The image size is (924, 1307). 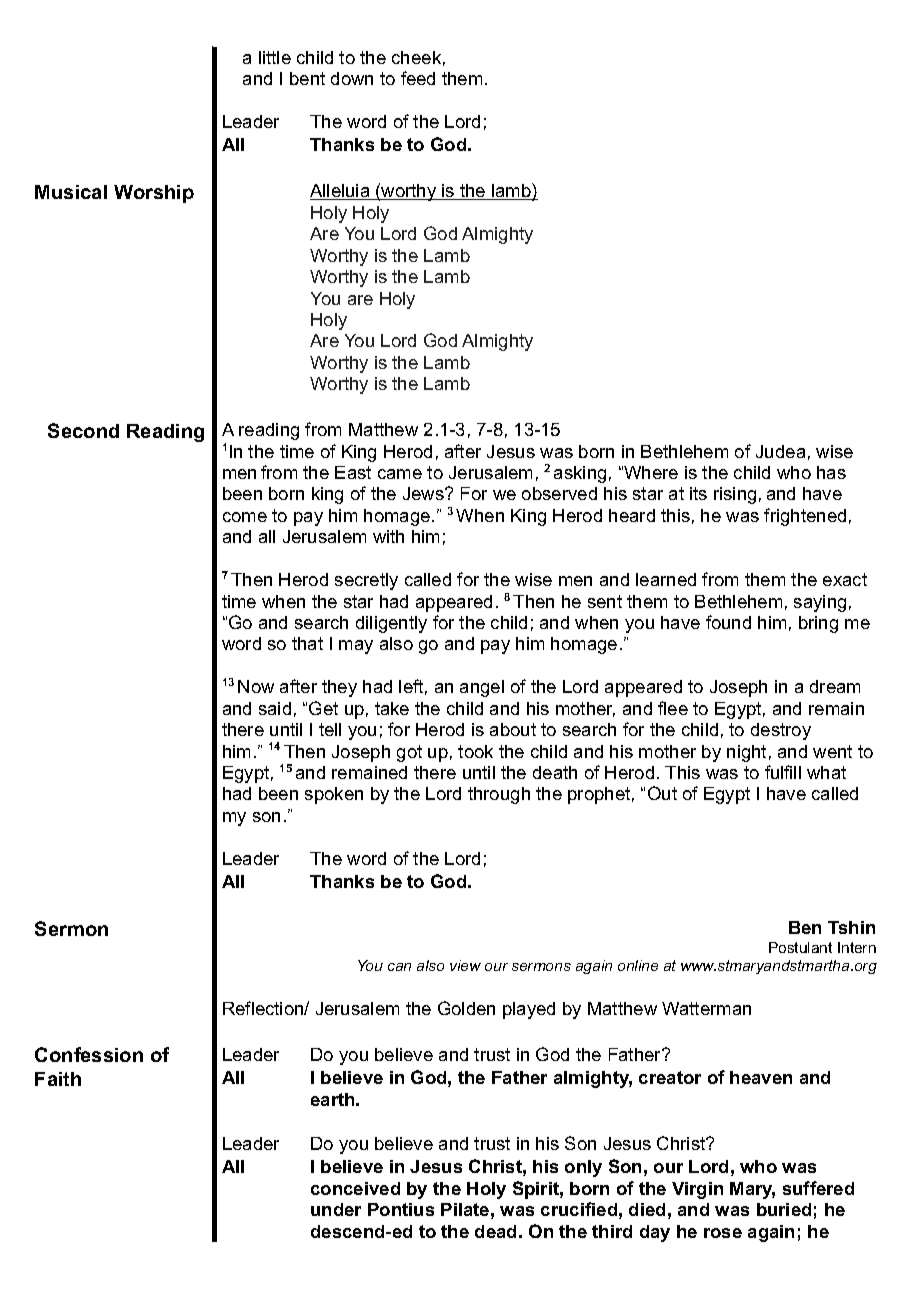 What do you see at coordinates (416, 57) in the page?
I see `cheek` at bounding box center [416, 57].
